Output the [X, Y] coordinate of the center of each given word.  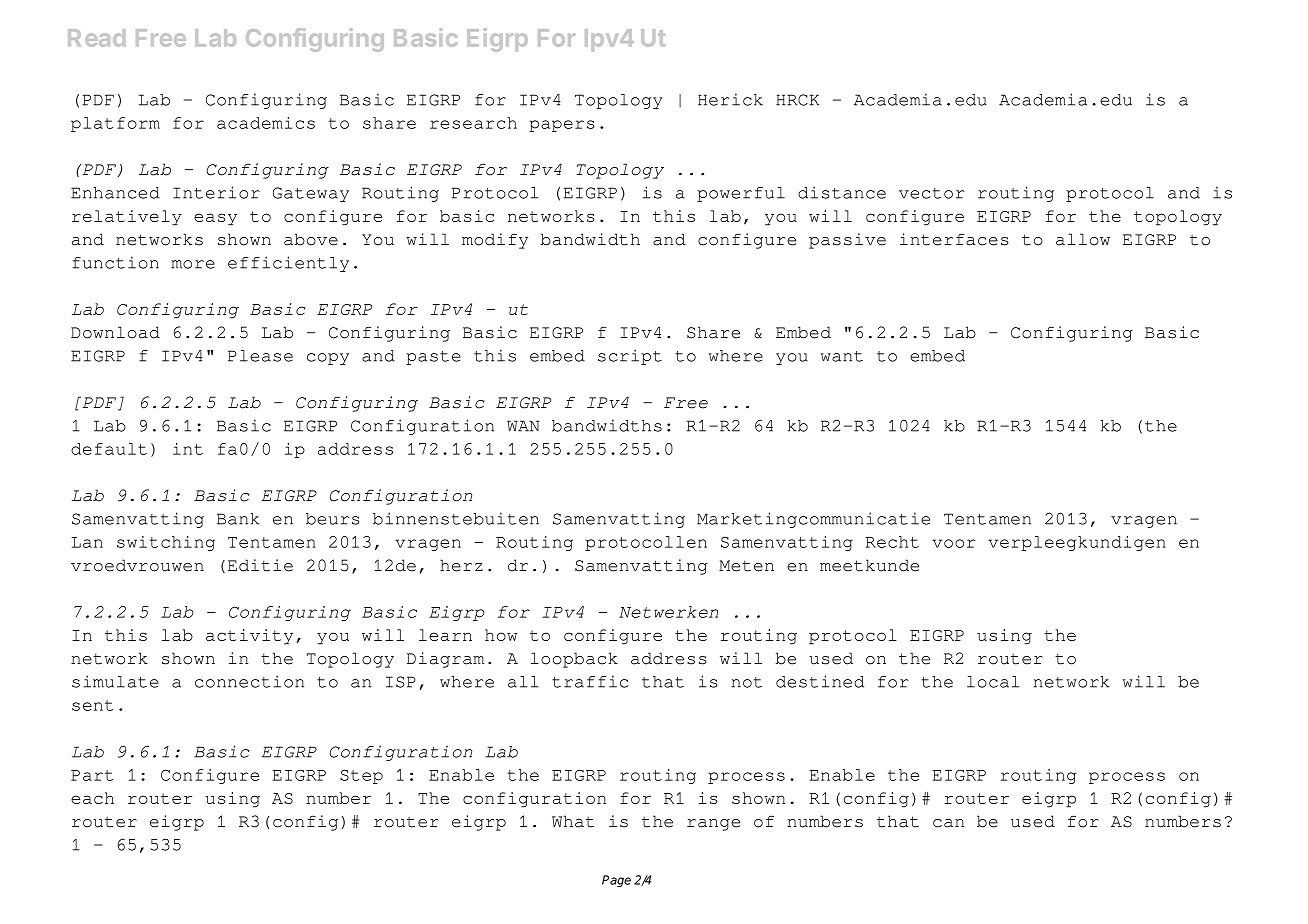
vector [931, 193]
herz [461, 565]
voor [953, 543]
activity [249, 637]
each [92, 798]
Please [260, 356]
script [630, 357]
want [842, 356]
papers [562, 126]
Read [96, 38]
